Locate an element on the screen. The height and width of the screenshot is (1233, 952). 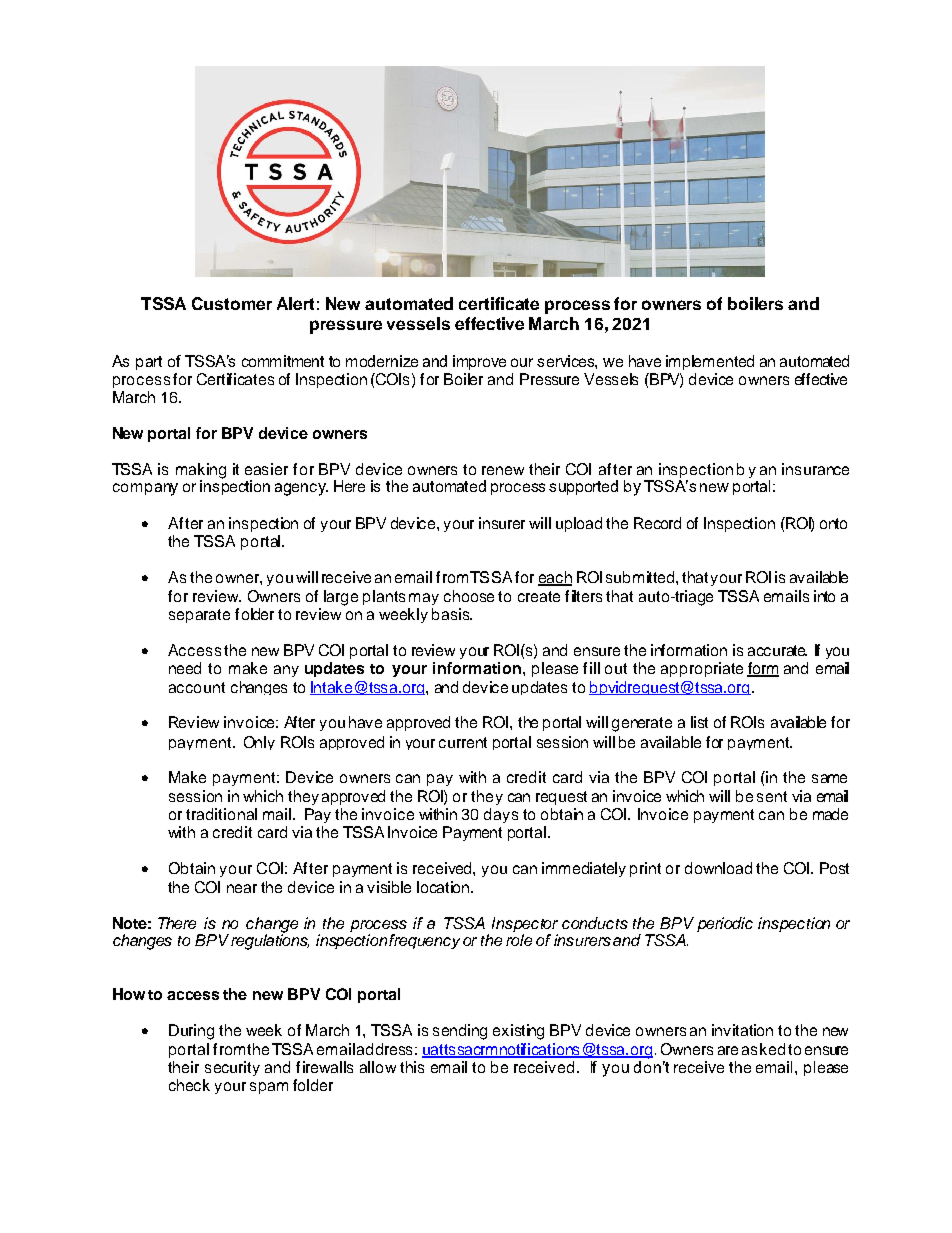
Customer is located at coordinates (232, 303).
